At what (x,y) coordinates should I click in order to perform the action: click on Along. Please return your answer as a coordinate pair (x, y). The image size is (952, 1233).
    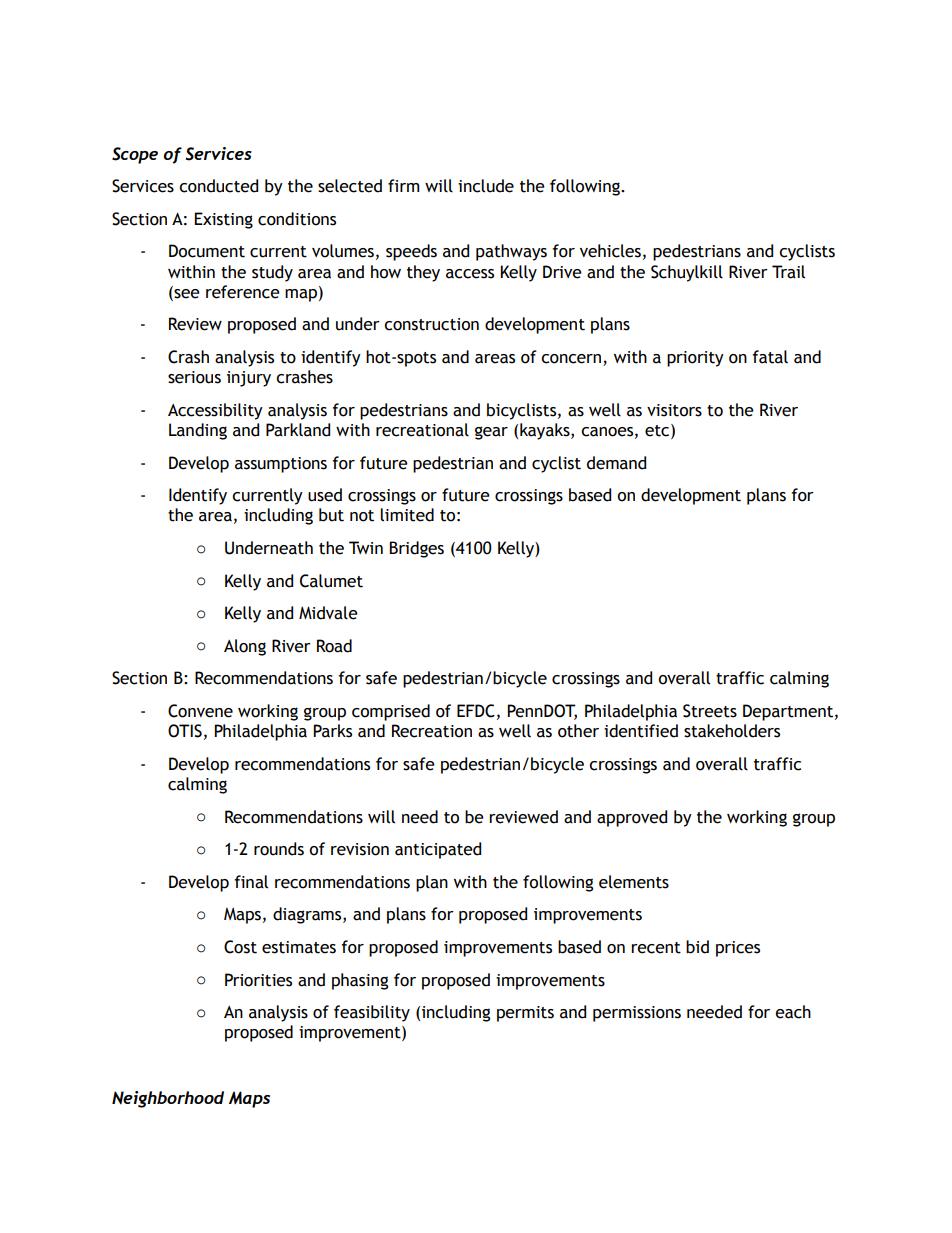
    Looking at the image, I should click on (245, 647).
